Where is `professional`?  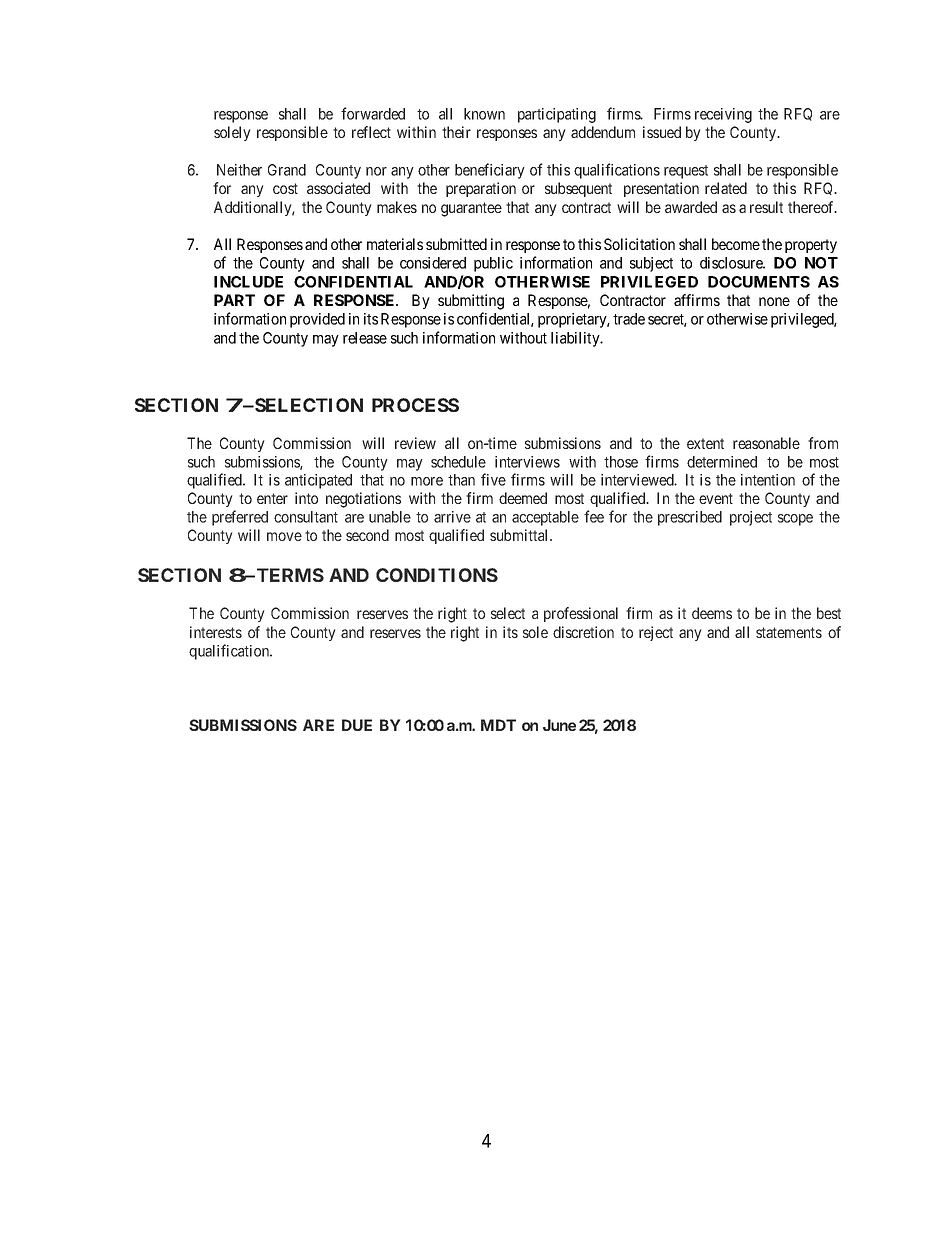 professional is located at coordinates (581, 614).
